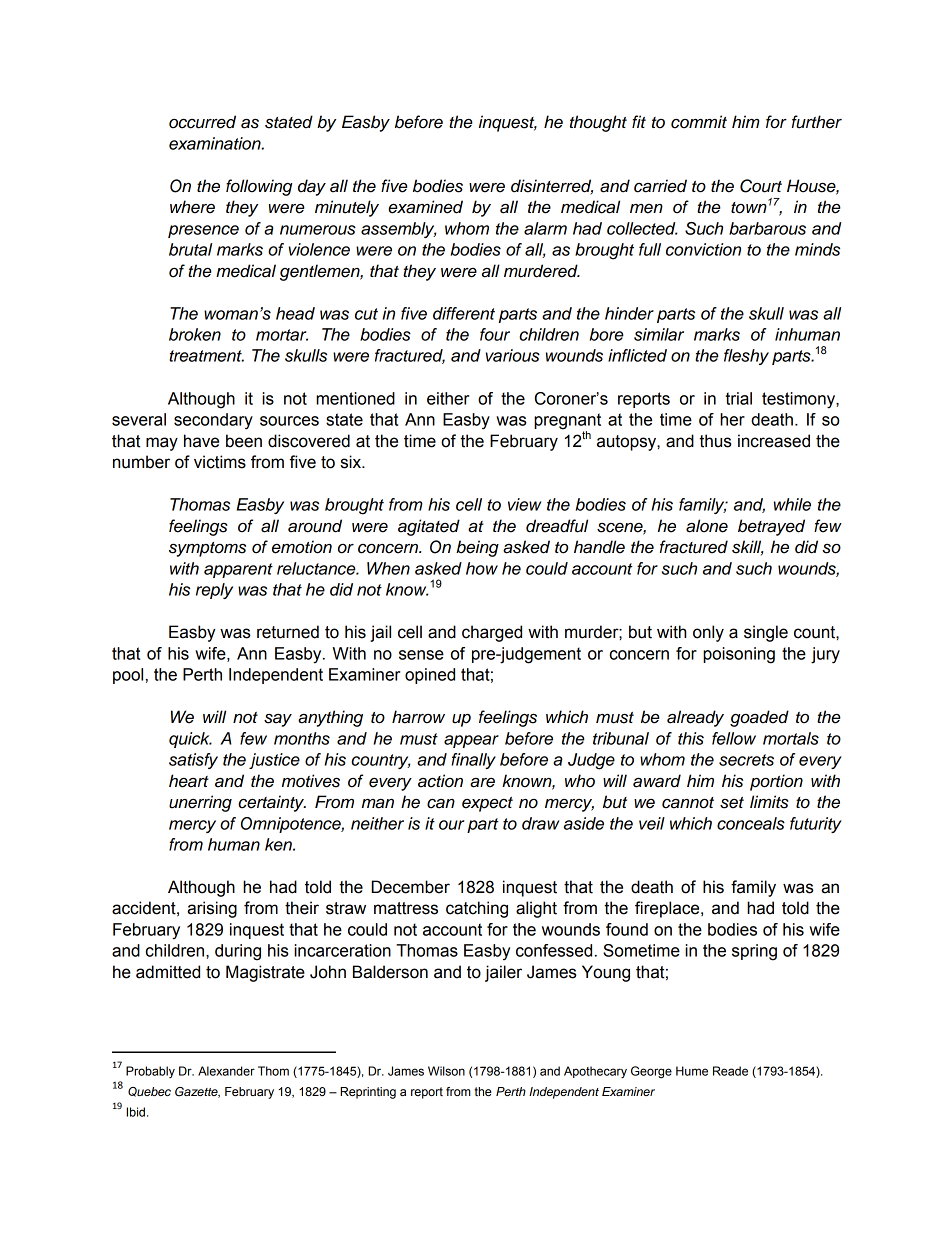 The width and height of the screenshot is (952, 1233). I want to click on commit, so click(699, 122).
